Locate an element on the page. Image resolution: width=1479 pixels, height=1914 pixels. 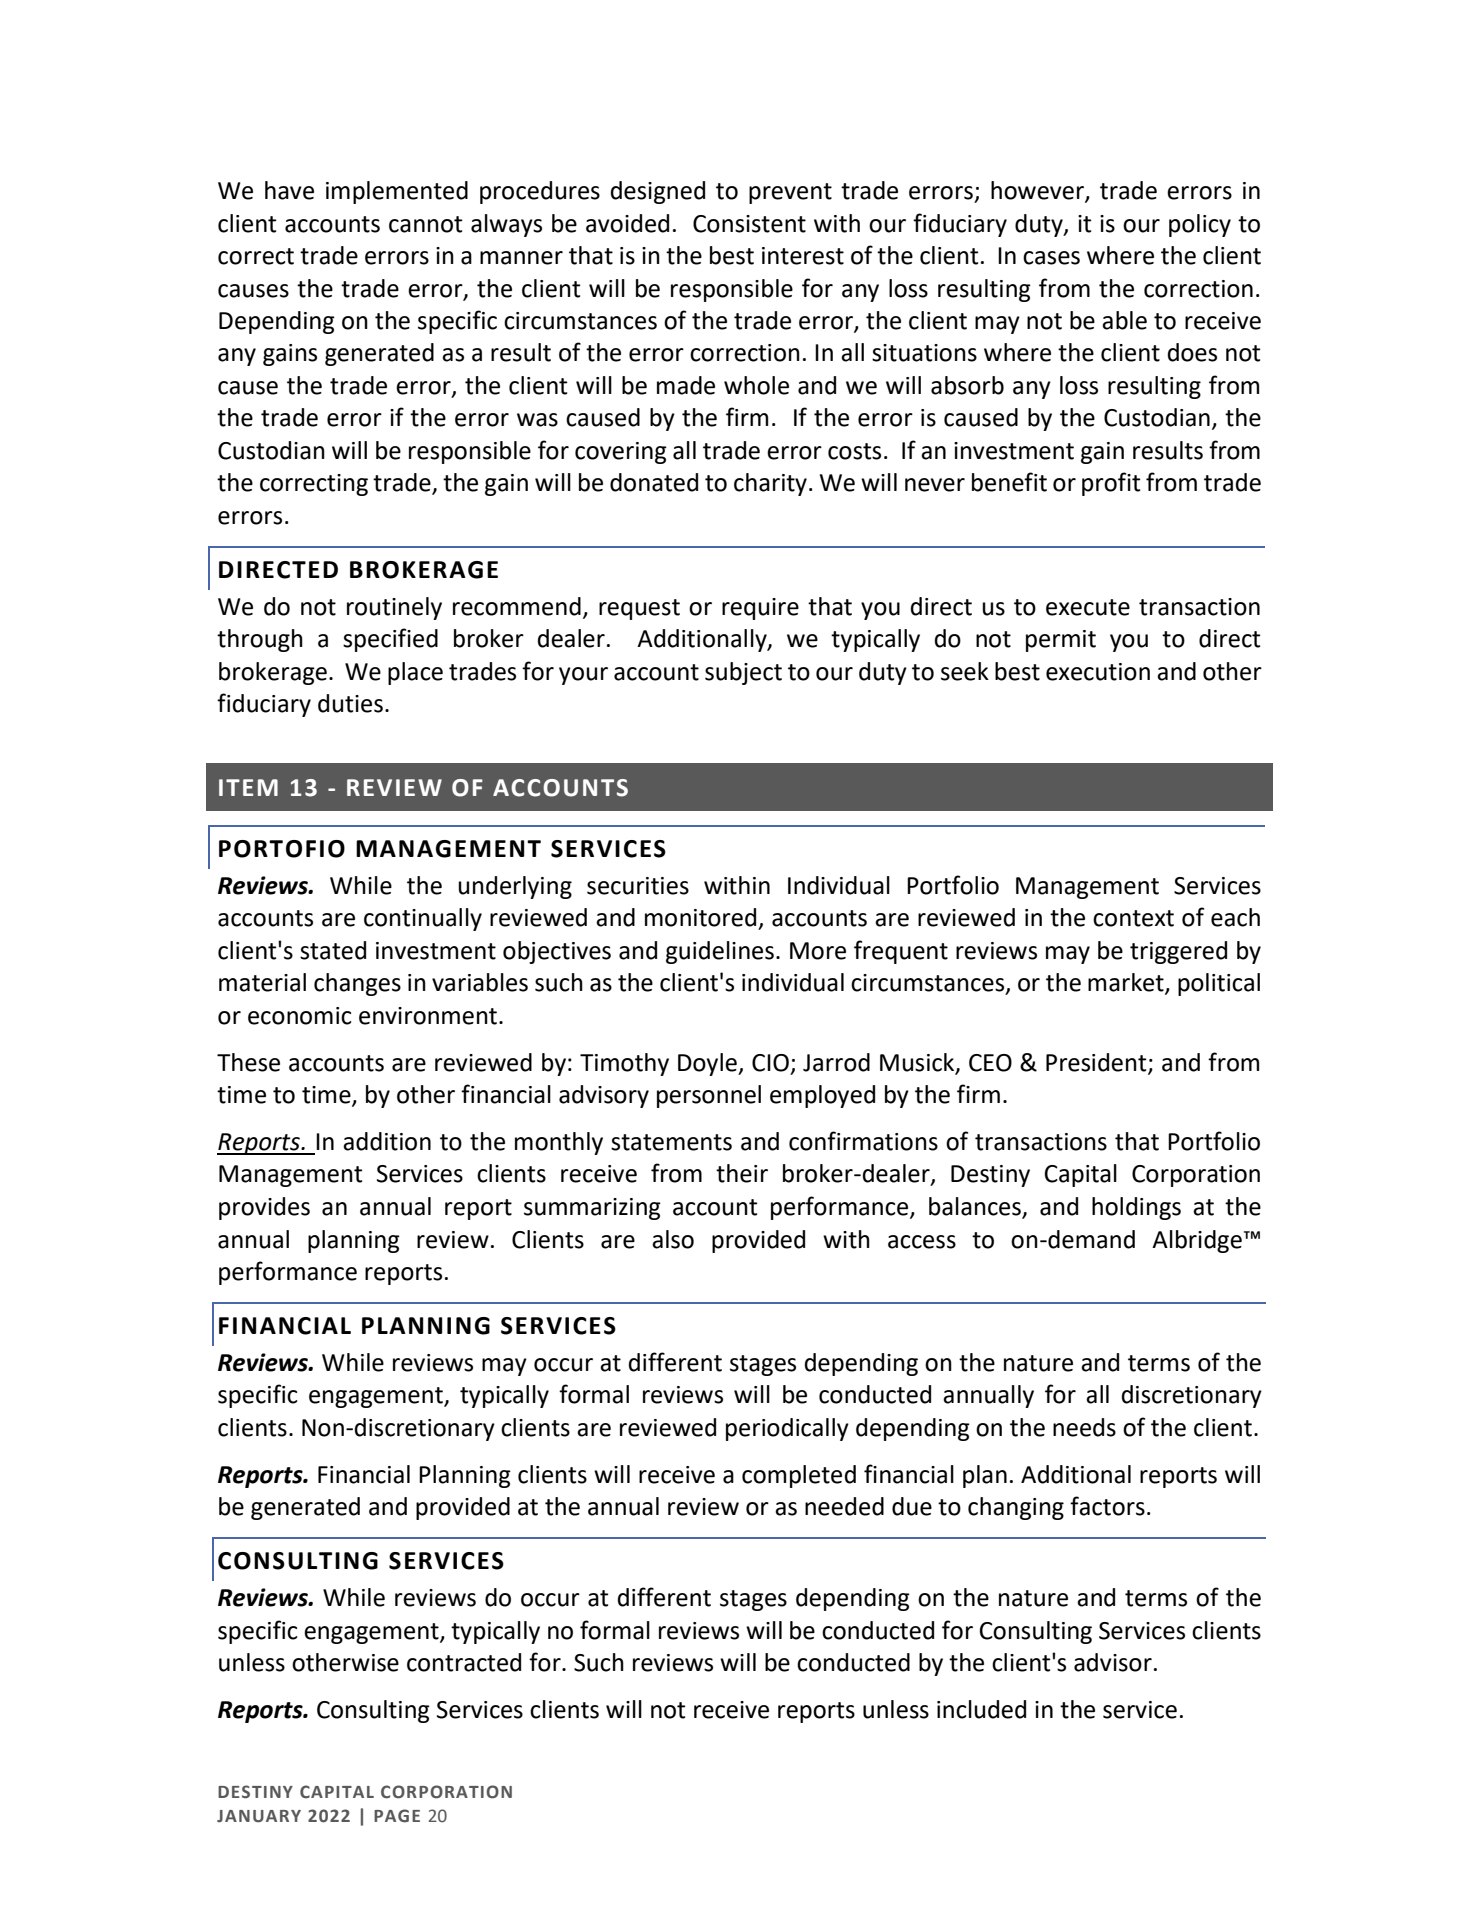
periodically is located at coordinates (787, 1429).
